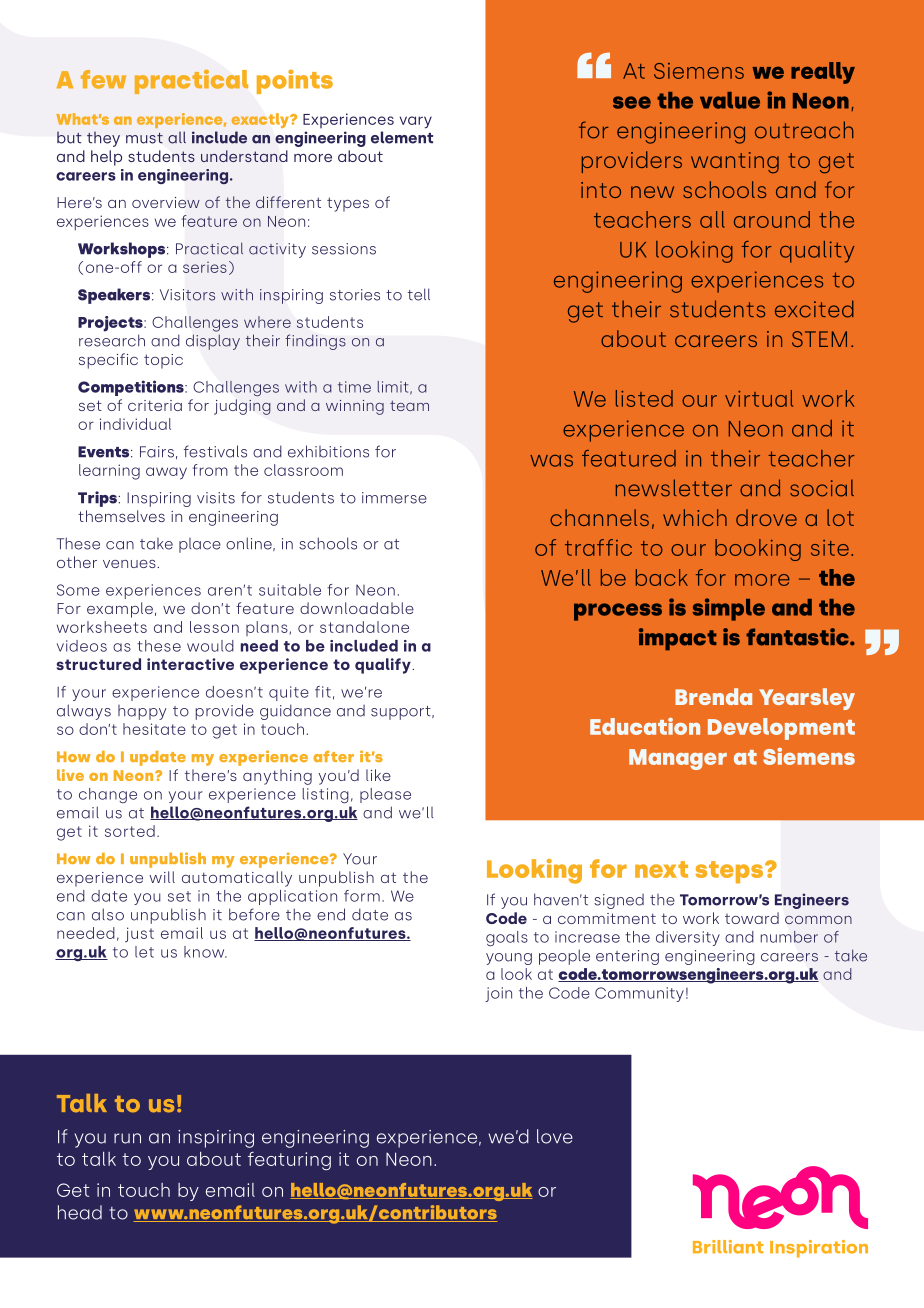  I want to click on away, so click(166, 473).
